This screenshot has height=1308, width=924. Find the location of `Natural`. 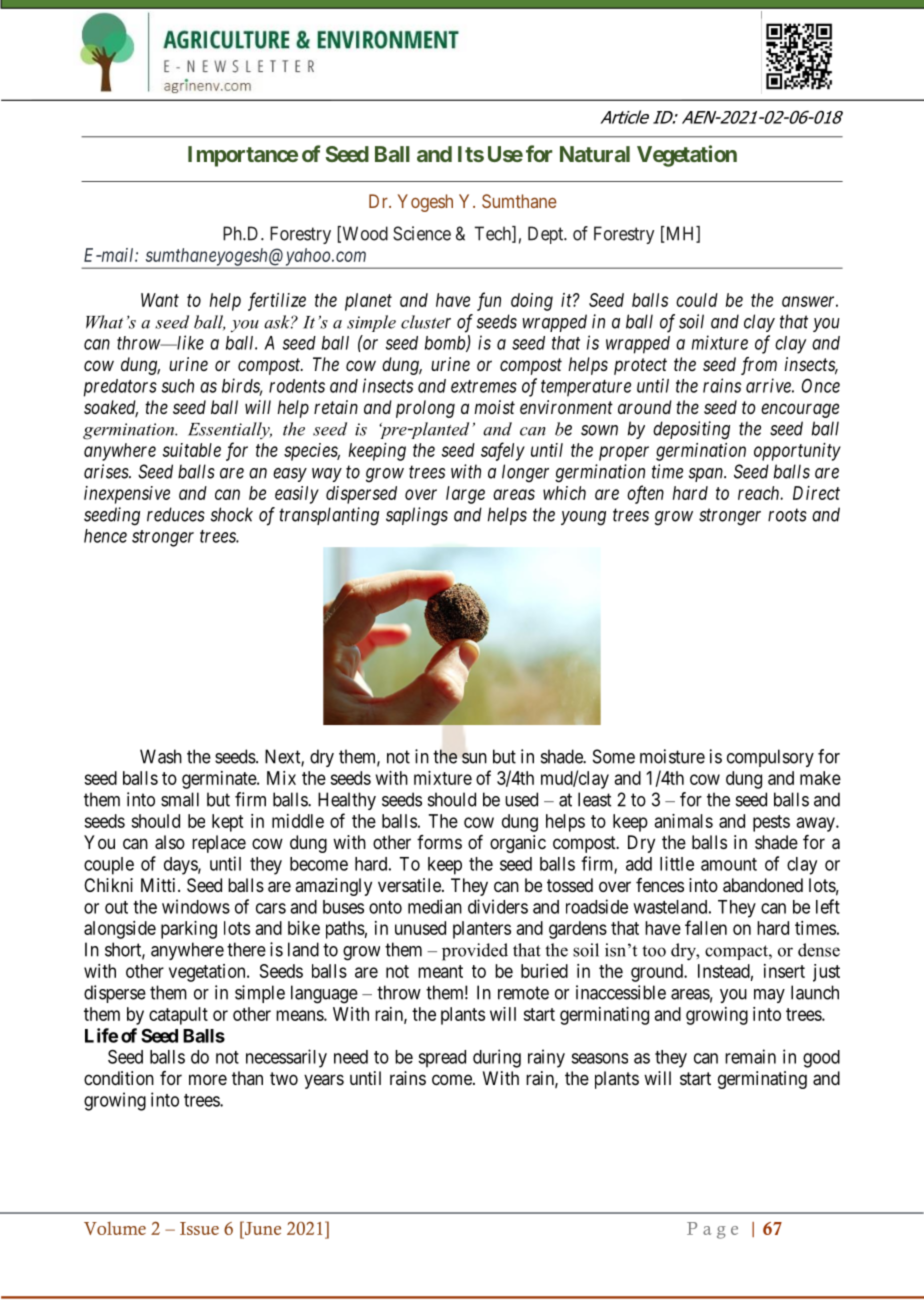

Natural is located at coordinates (595, 154).
